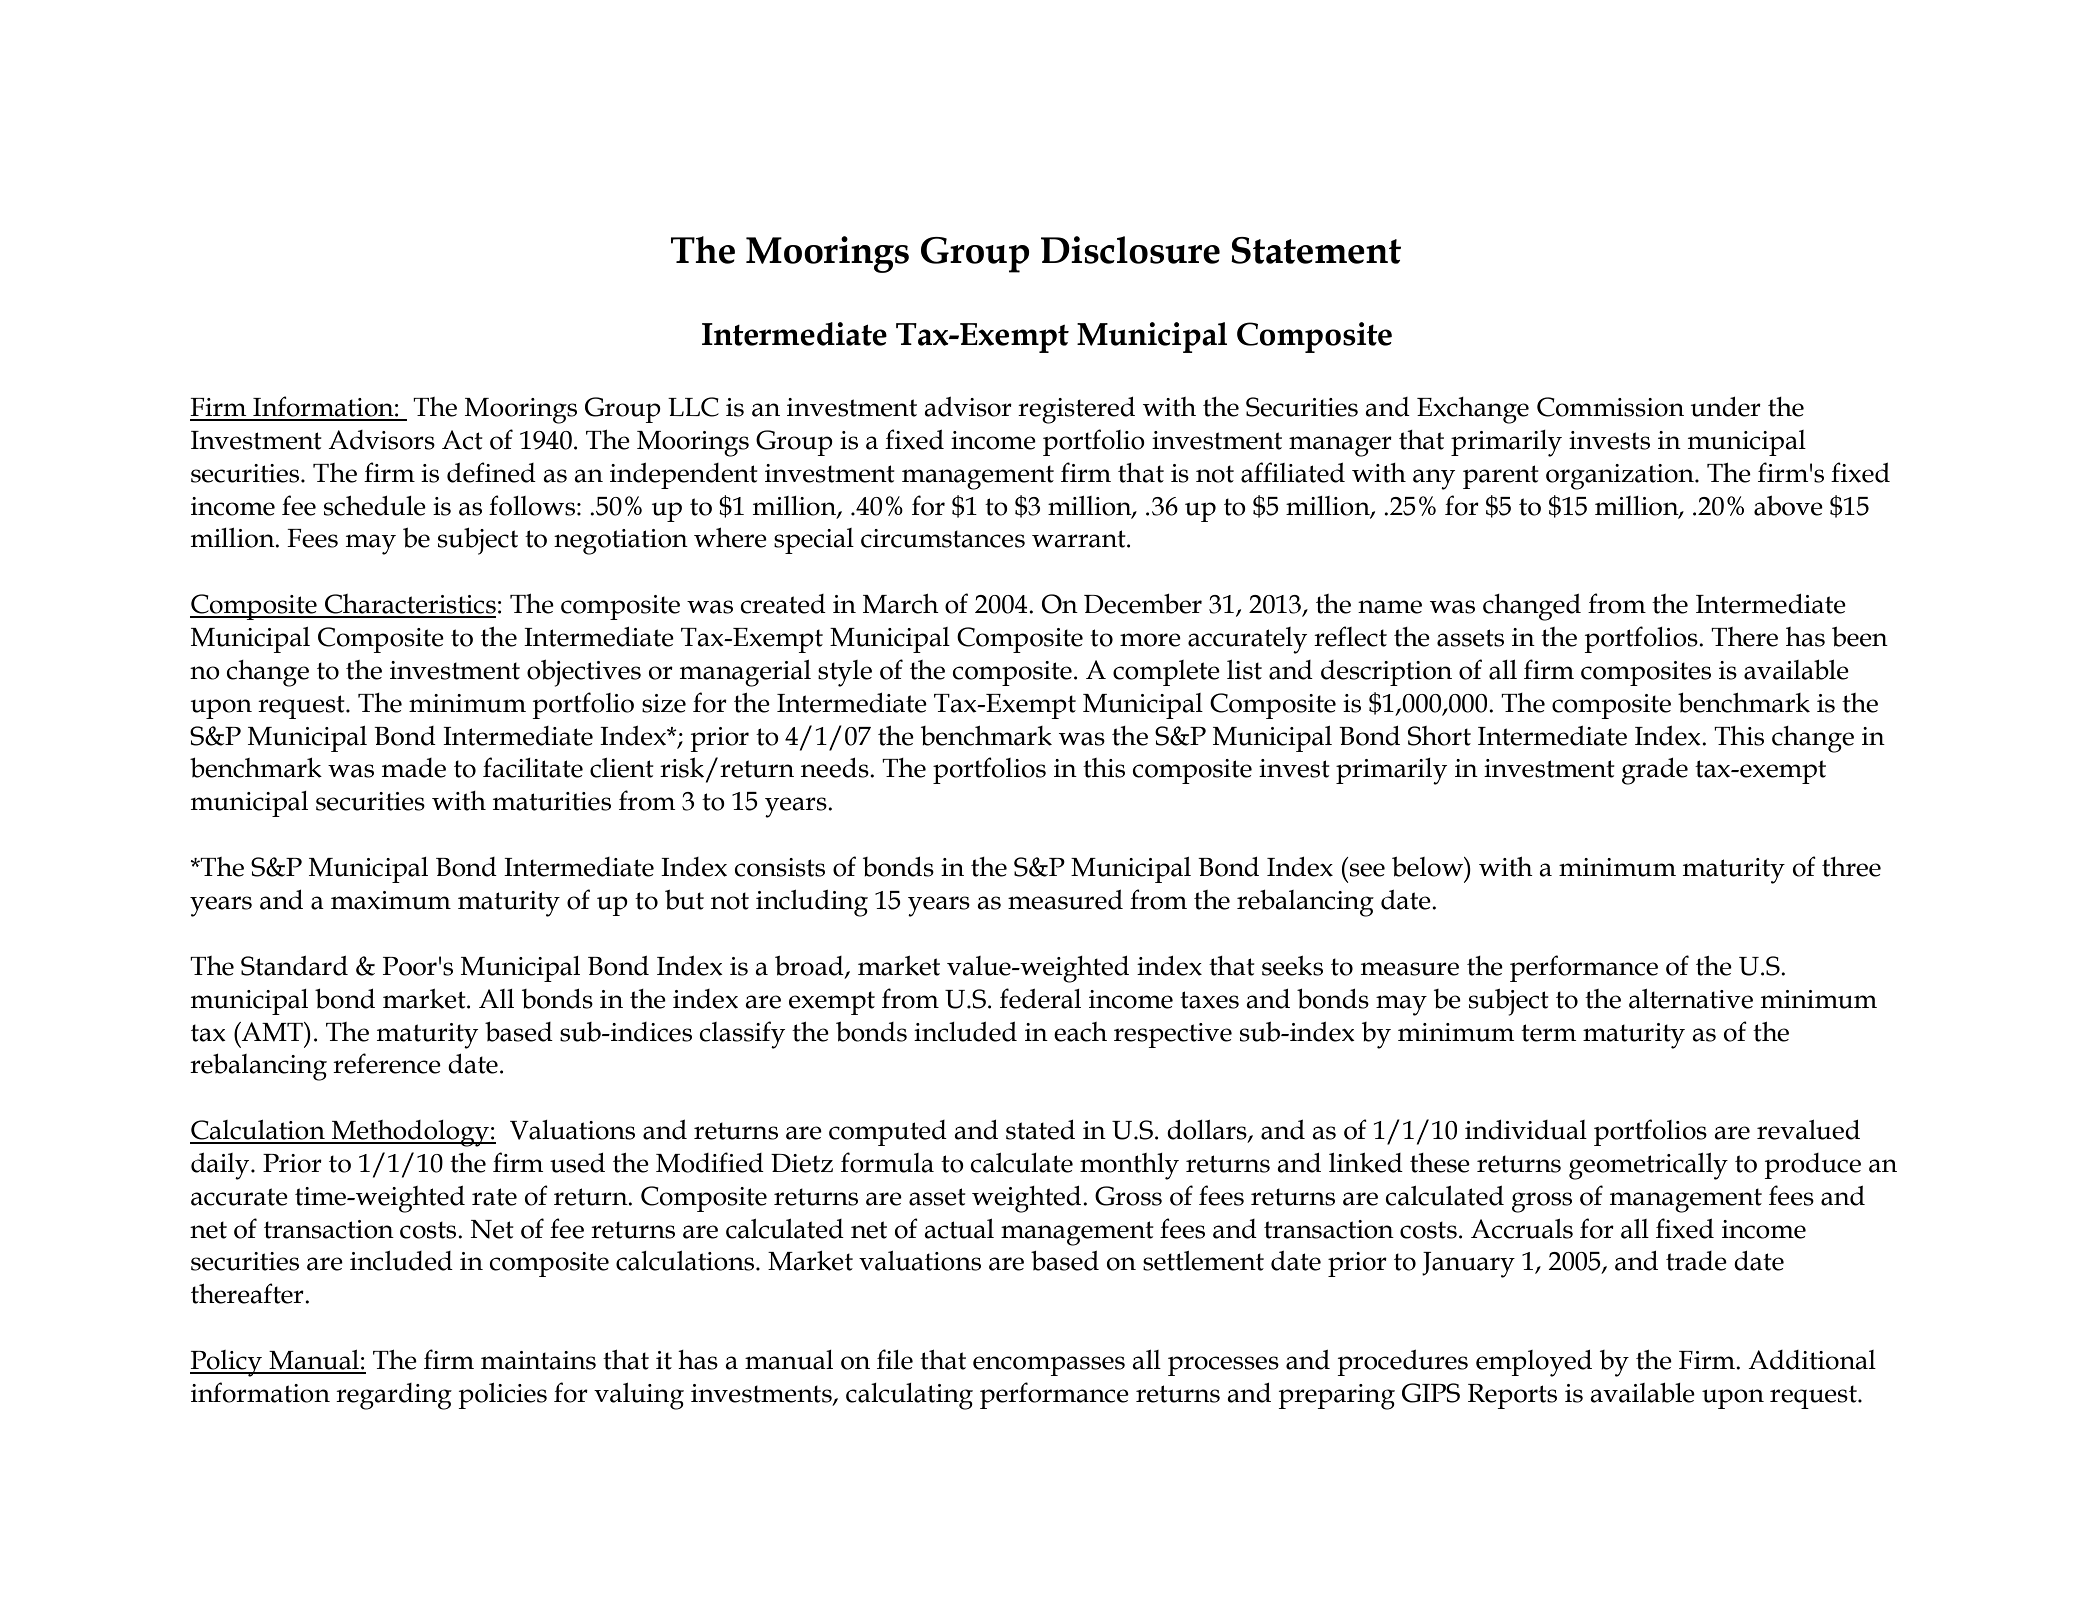 This document has height=1619, width=2095. Describe the element at coordinates (1049, 1366) in the document. I see `encompasses` at that location.
